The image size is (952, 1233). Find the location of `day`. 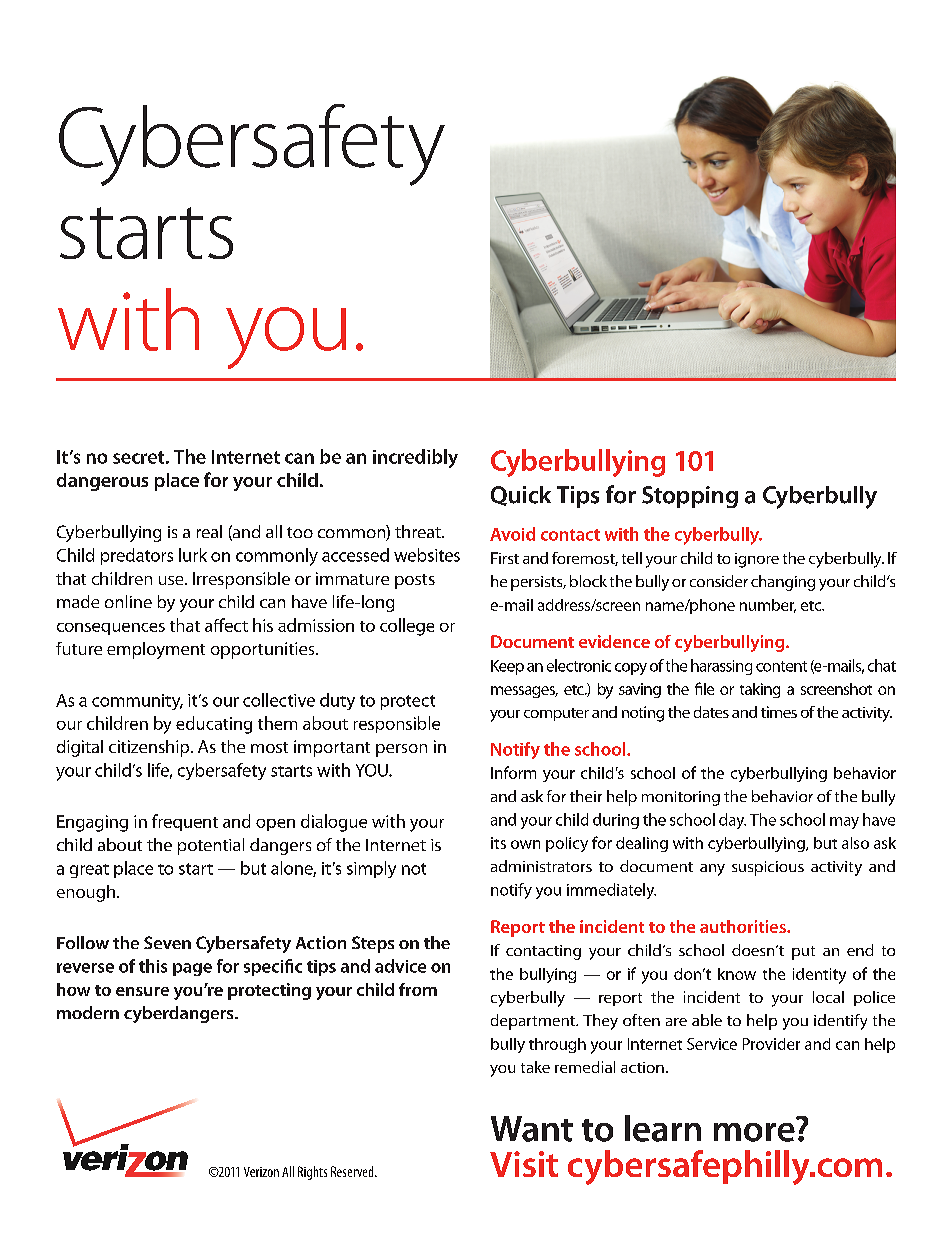

day is located at coordinates (732, 821).
